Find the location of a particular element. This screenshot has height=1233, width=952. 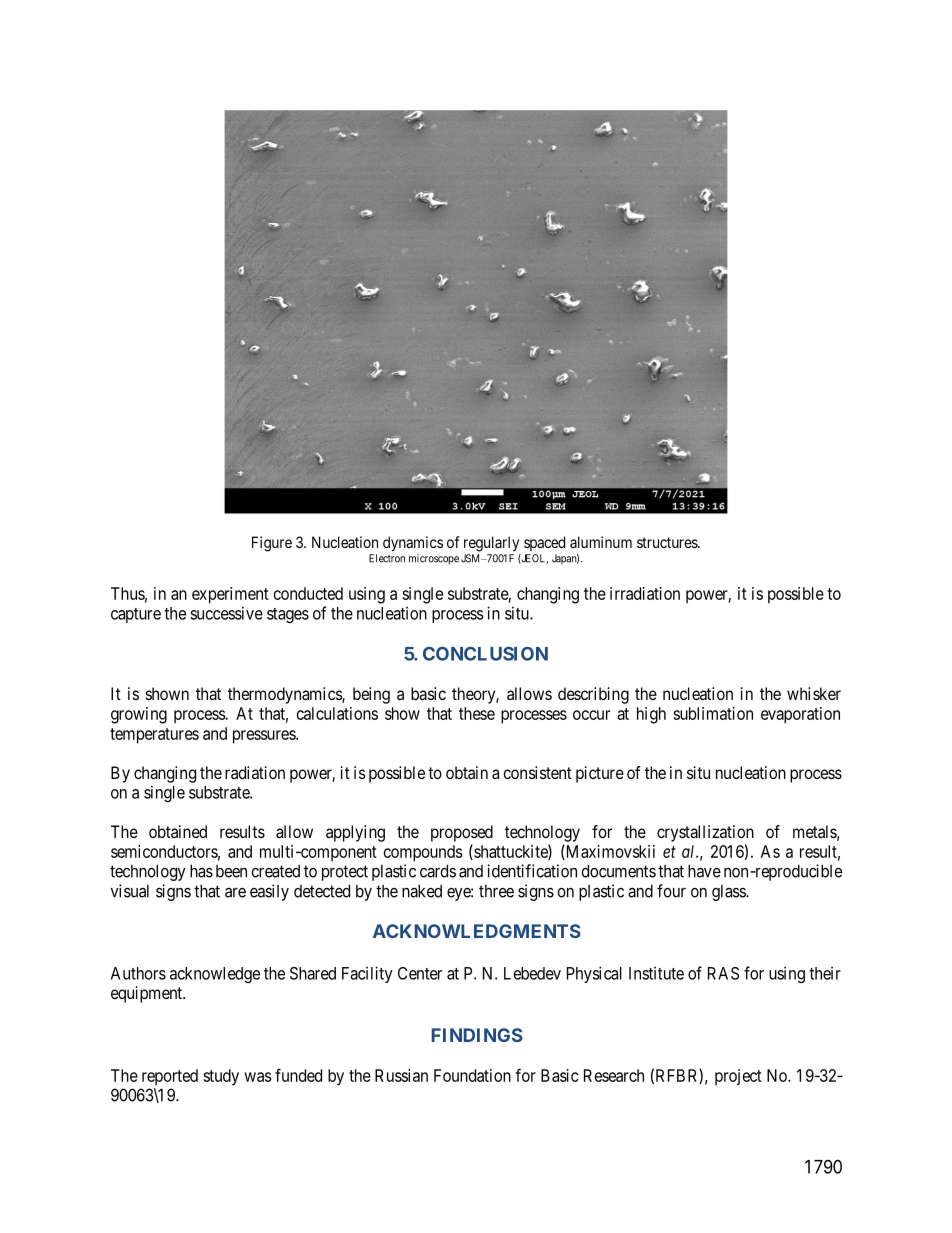

crystallization is located at coordinates (705, 833).
